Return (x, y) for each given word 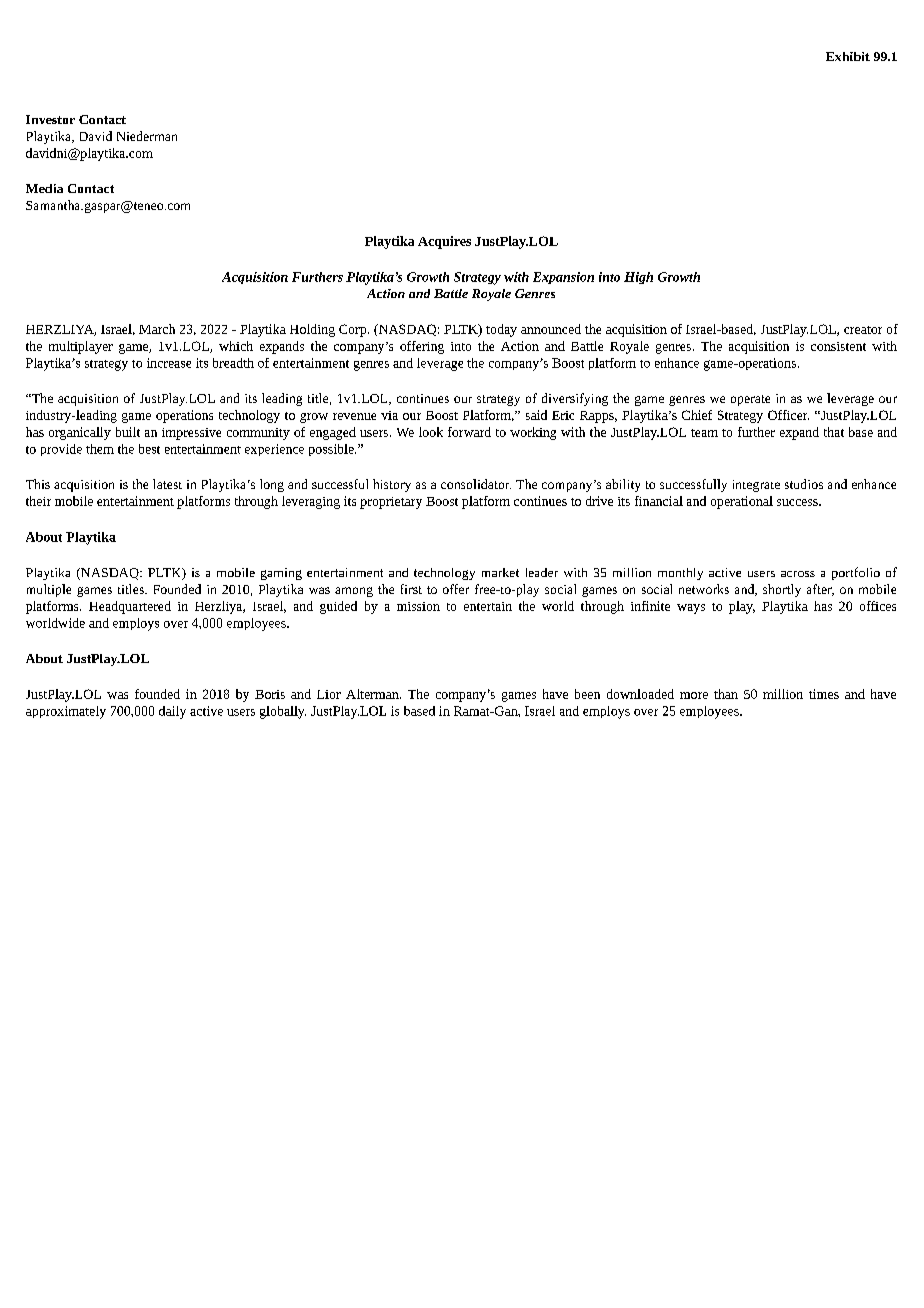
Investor (50, 119)
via (389, 415)
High (638, 278)
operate (750, 400)
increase (169, 363)
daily (172, 712)
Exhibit (848, 56)
